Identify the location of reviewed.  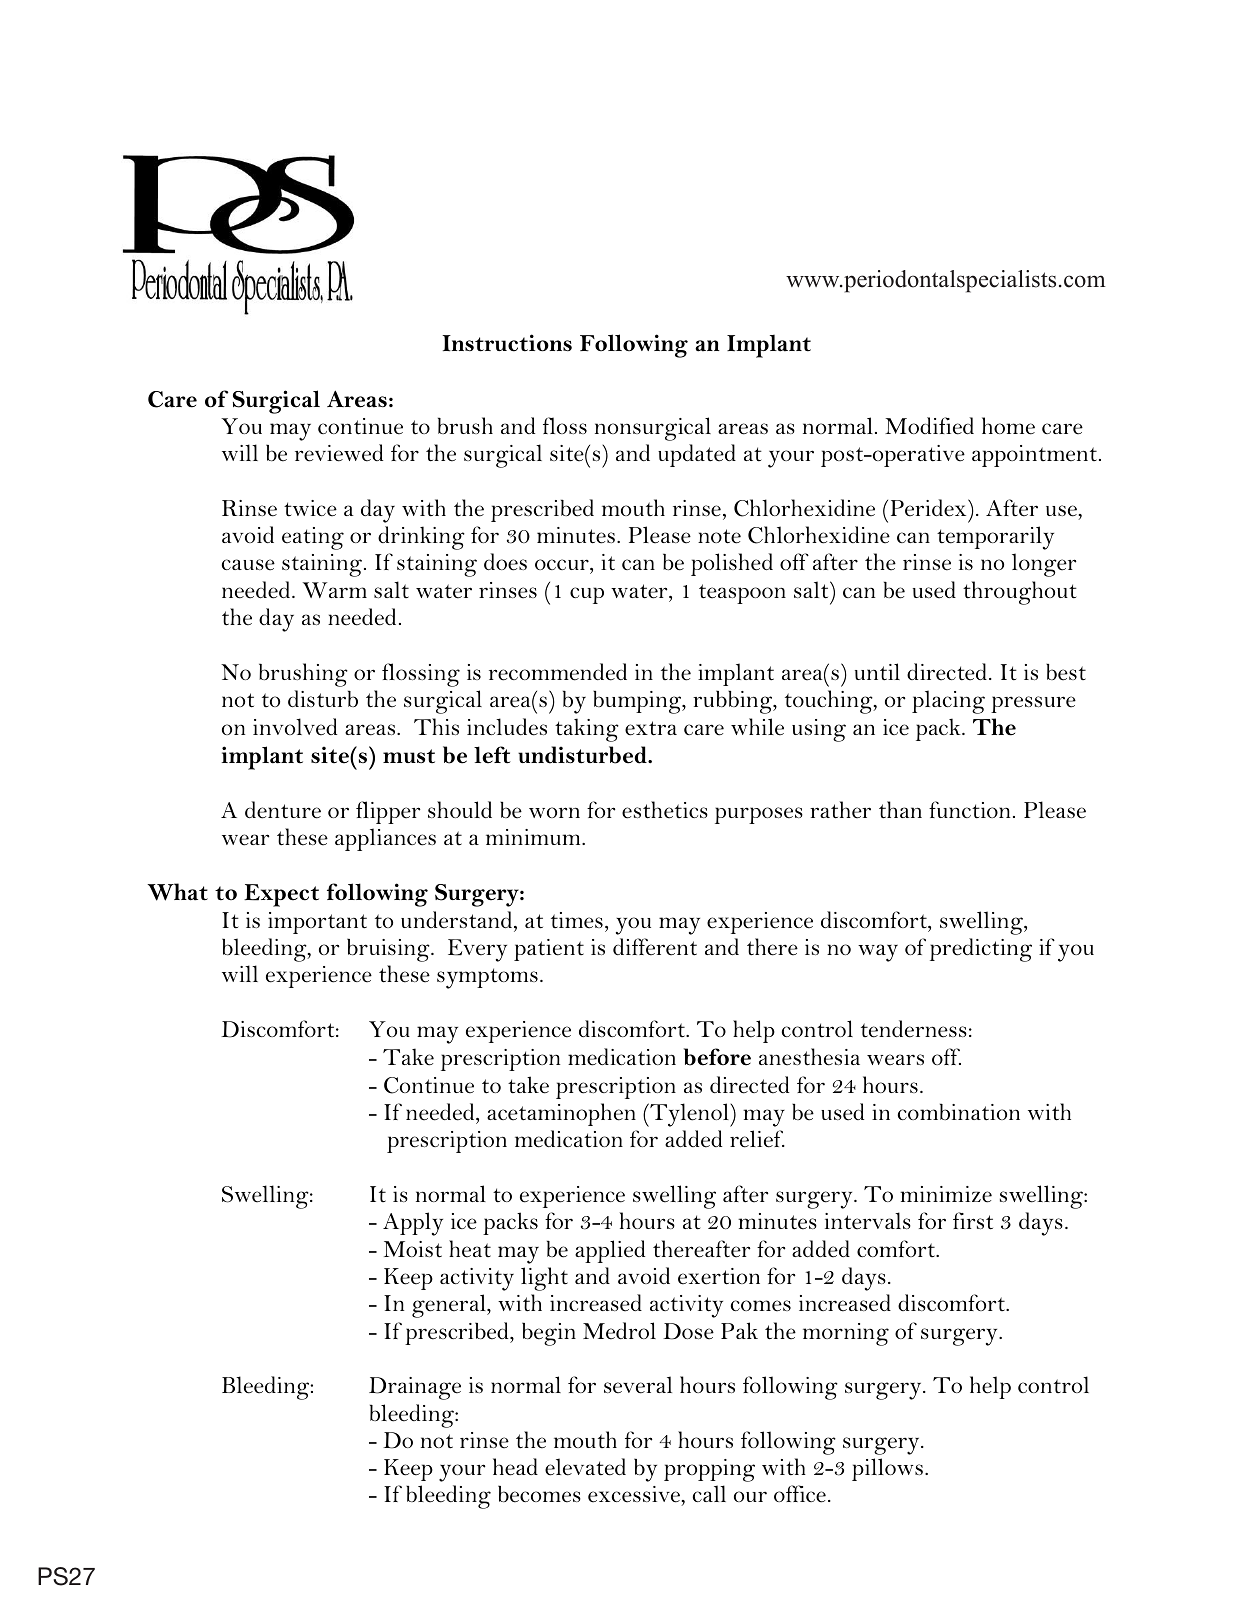
(339, 453).
